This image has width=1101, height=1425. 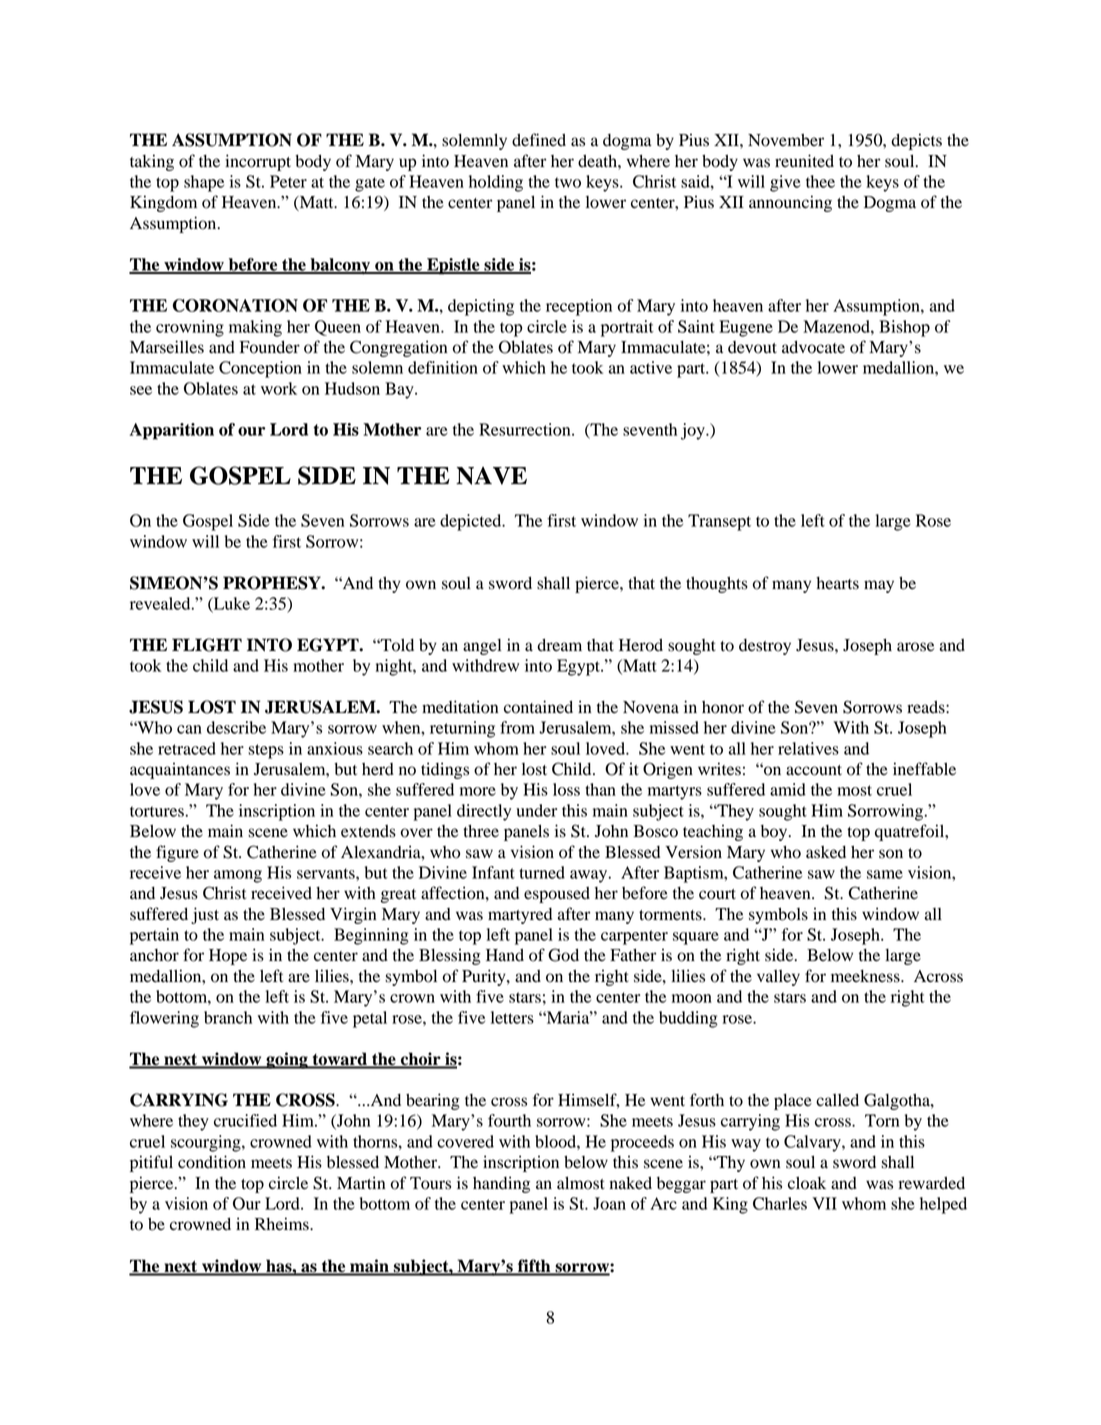 I want to click on hearts, so click(x=837, y=583).
